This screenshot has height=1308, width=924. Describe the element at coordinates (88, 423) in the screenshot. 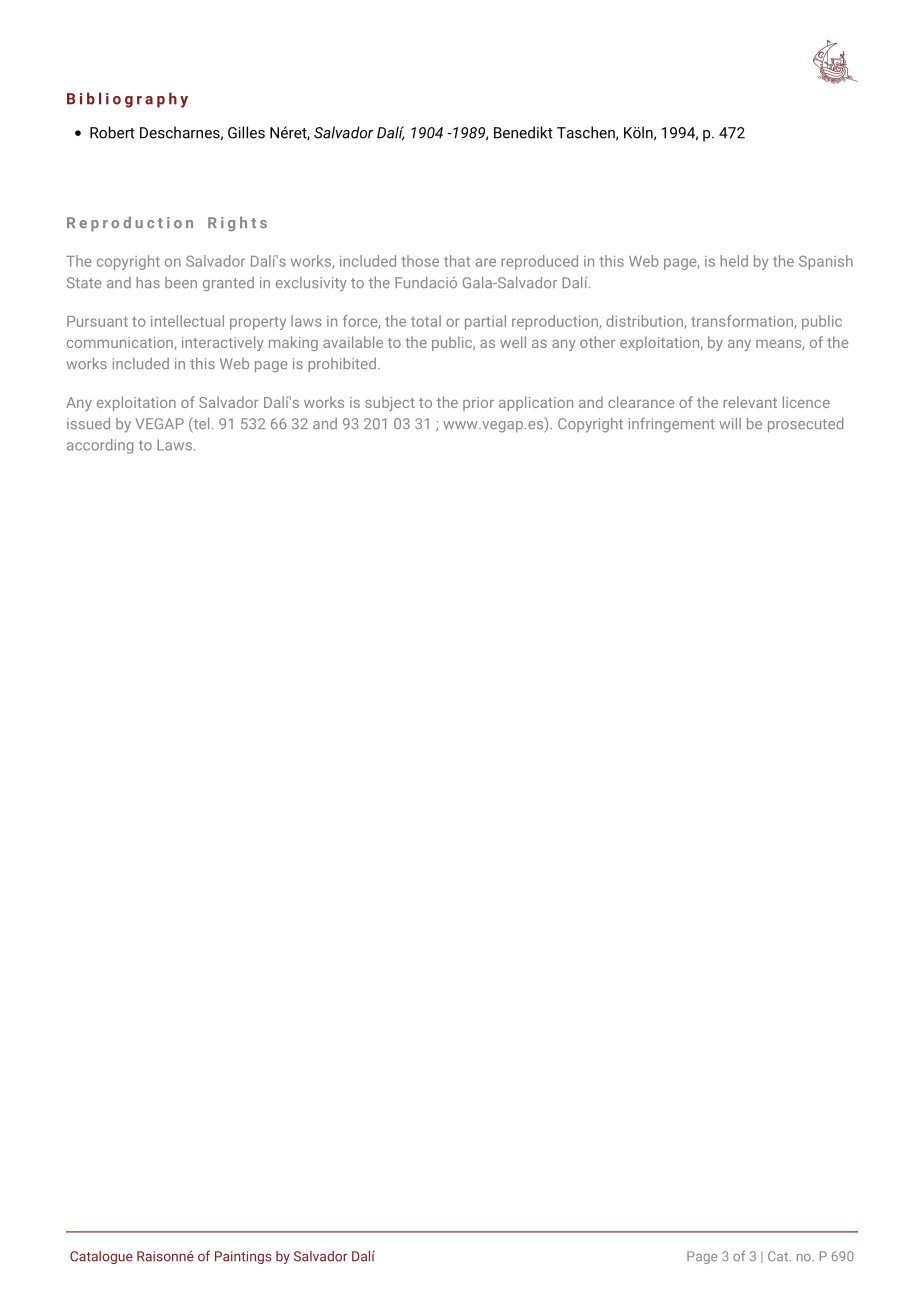

I see `issued` at that location.
